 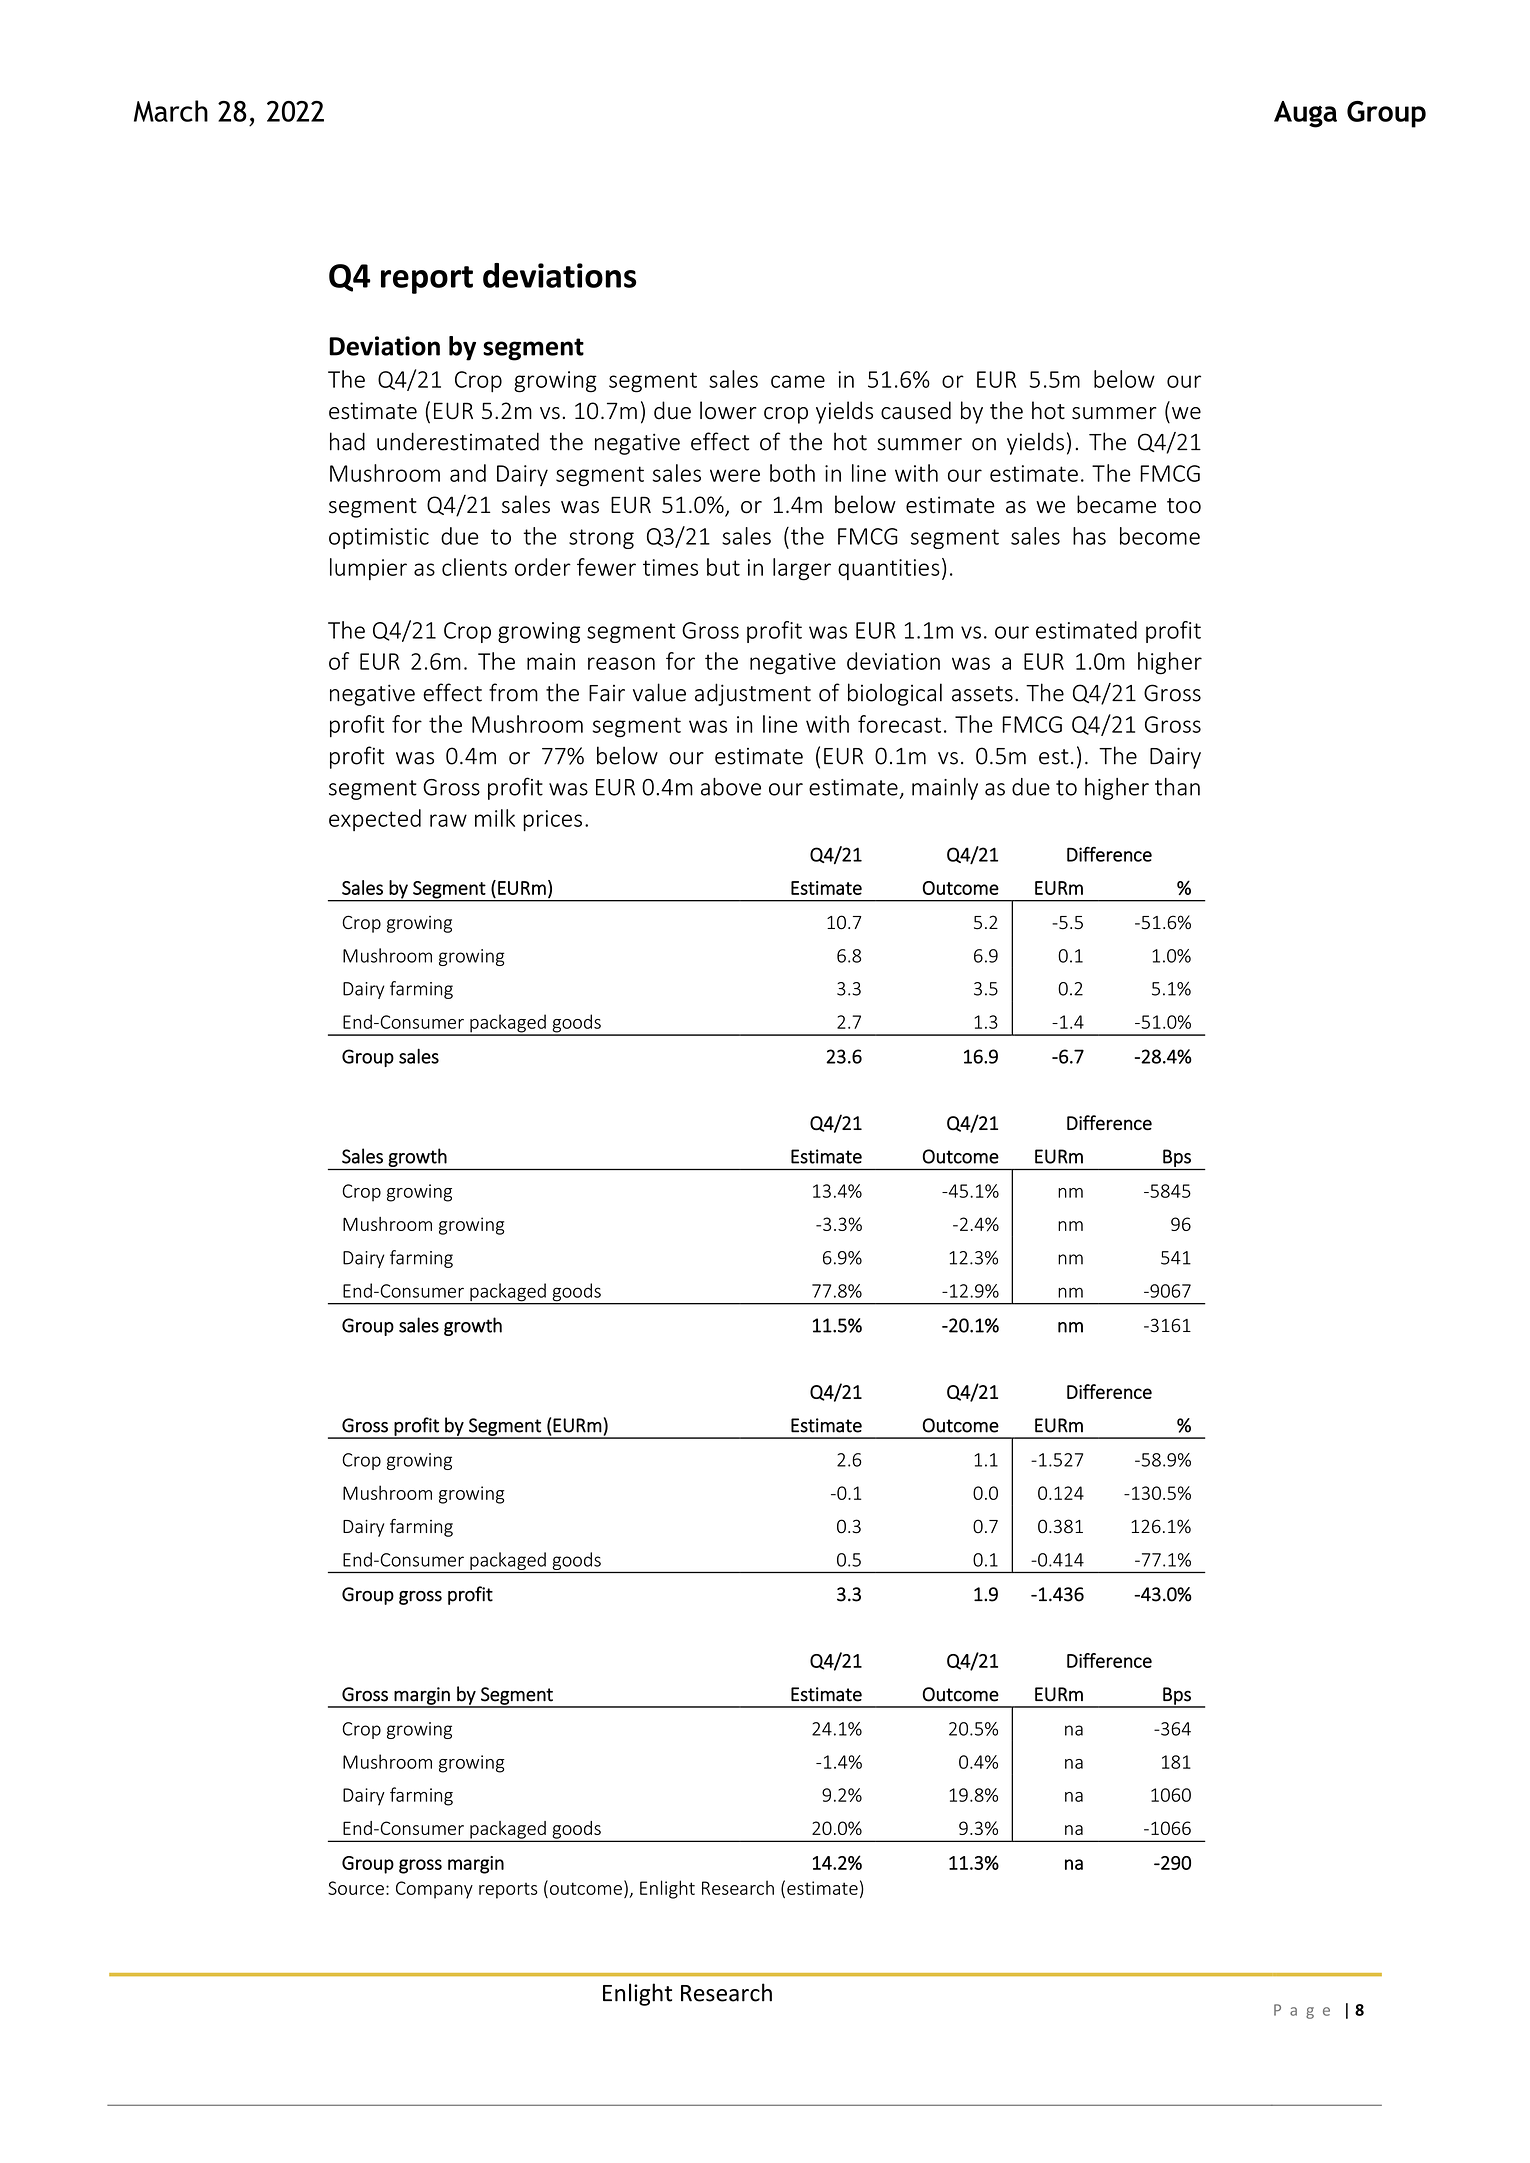 I want to click on expected, so click(x=375, y=820).
